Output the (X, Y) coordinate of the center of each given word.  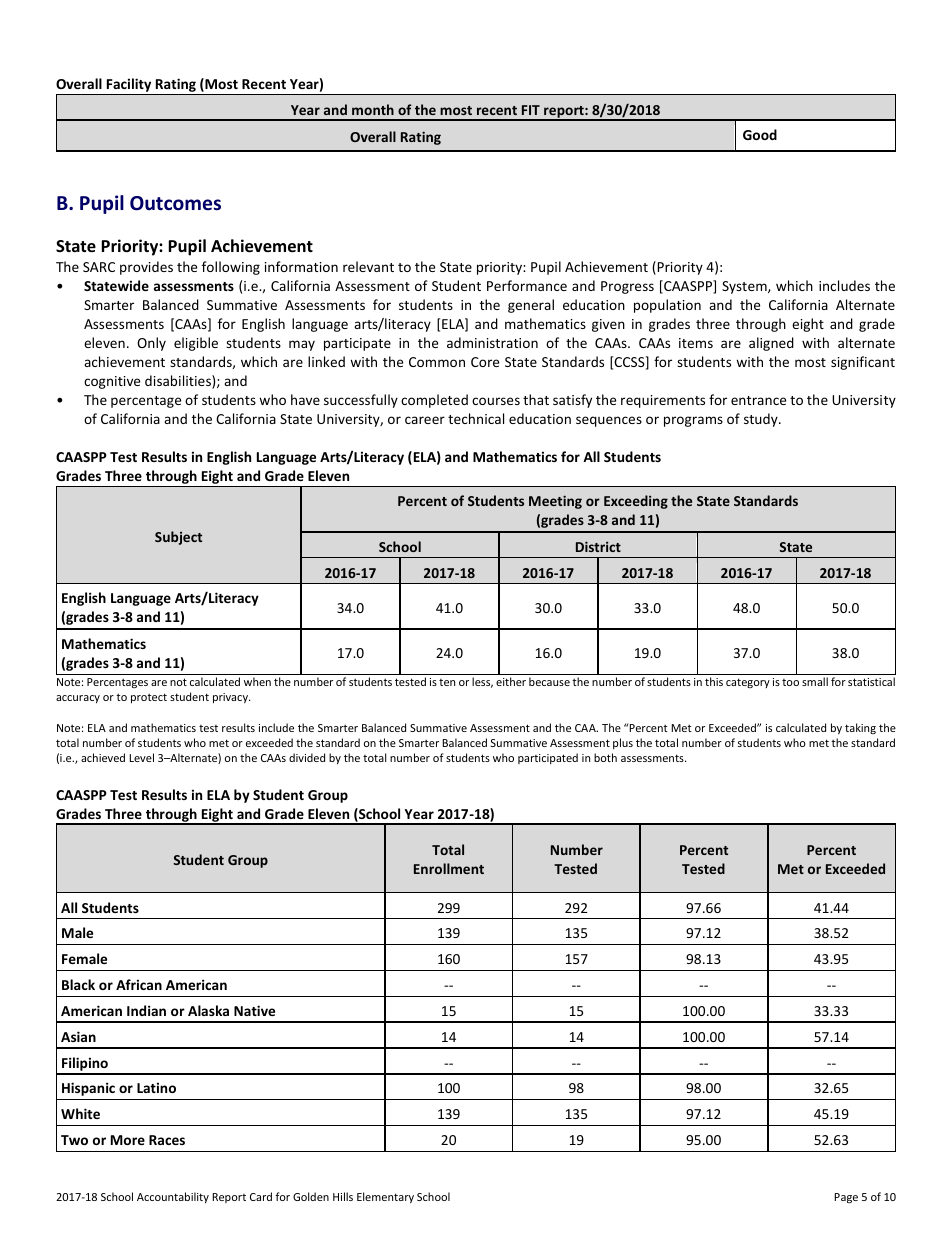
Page (846, 1198)
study (762, 420)
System (745, 287)
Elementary (385, 1197)
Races (167, 1140)
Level (141, 757)
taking (860, 728)
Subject (178, 538)
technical (476, 418)
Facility (129, 86)
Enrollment (449, 868)
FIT (531, 110)
